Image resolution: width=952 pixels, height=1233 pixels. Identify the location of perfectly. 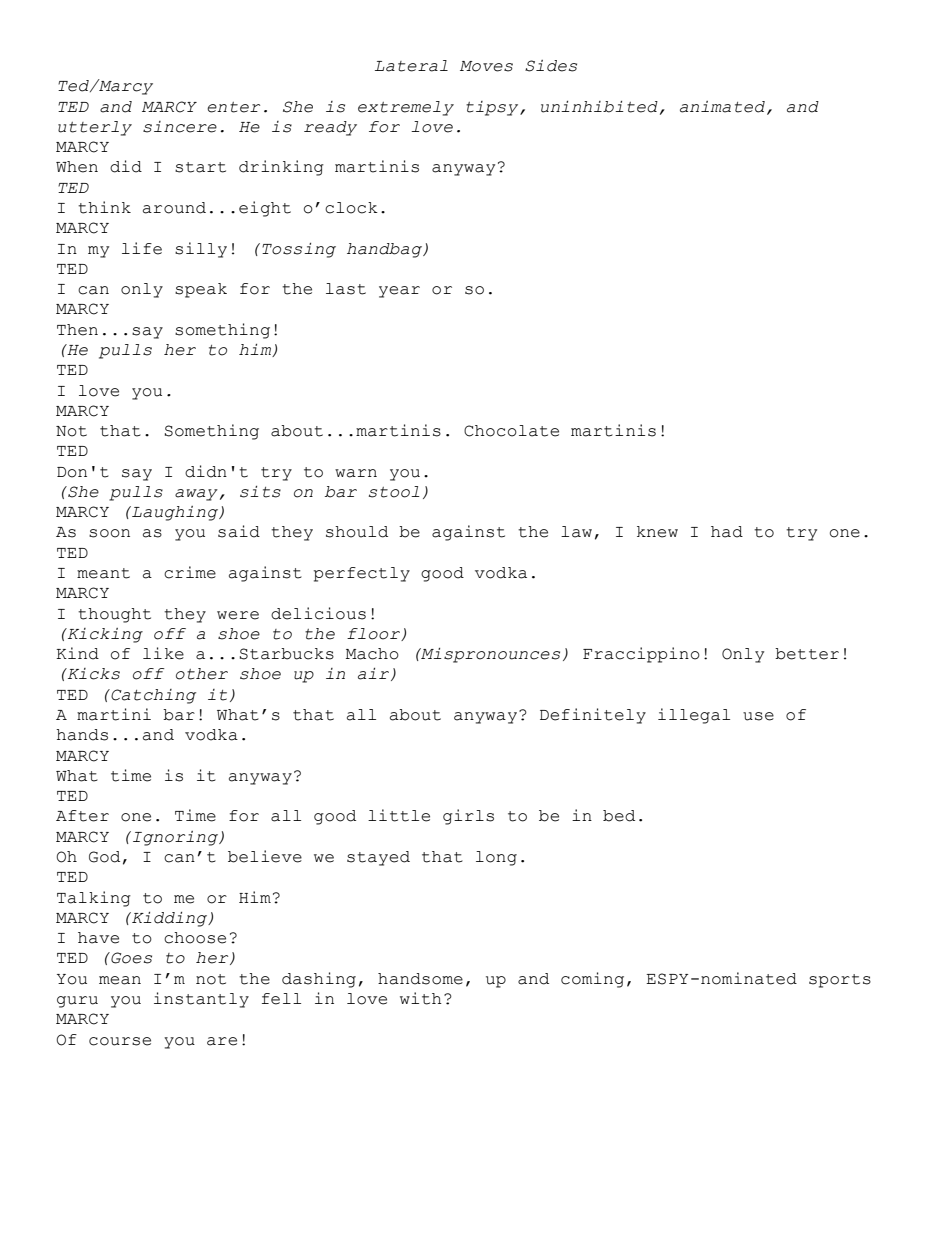
(362, 574).
